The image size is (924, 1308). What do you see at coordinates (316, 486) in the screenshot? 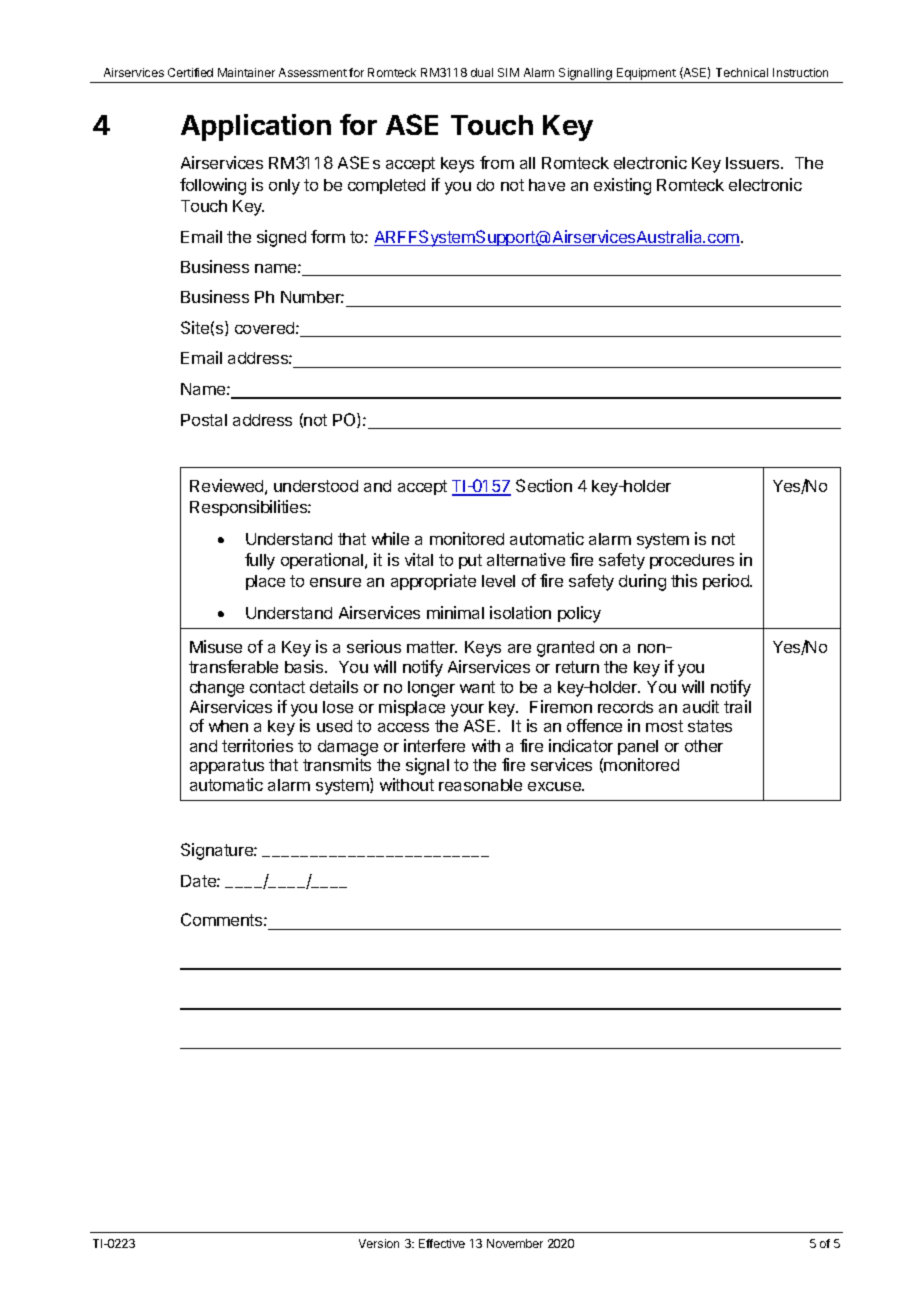
I see `understood` at bounding box center [316, 486].
